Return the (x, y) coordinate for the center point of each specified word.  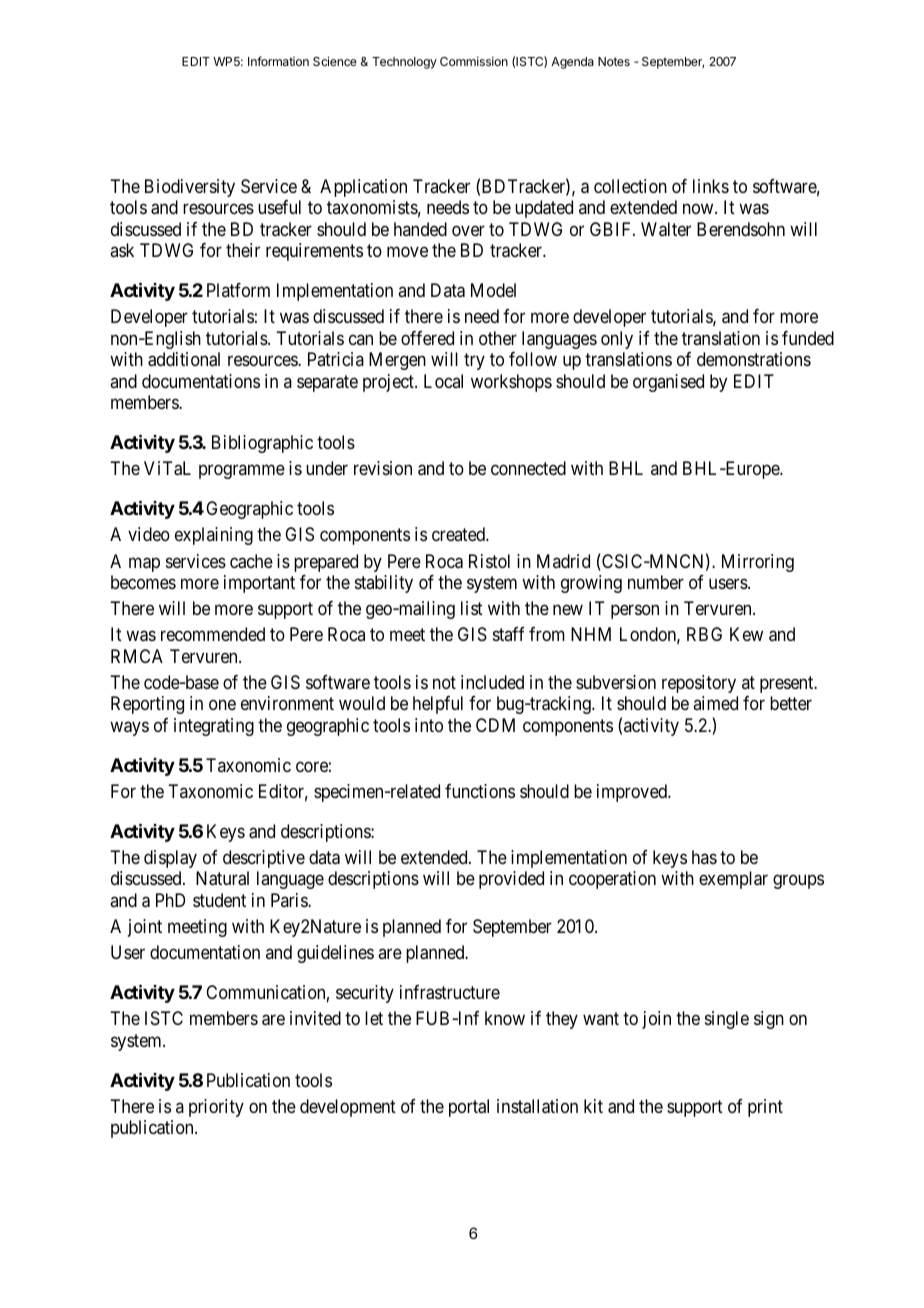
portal (469, 1108)
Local (443, 381)
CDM (495, 725)
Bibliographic (262, 444)
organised (668, 383)
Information (278, 61)
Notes (614, 61)
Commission (474, 61)
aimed (715, 703)
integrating (214, 727)
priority (216, 1108)
